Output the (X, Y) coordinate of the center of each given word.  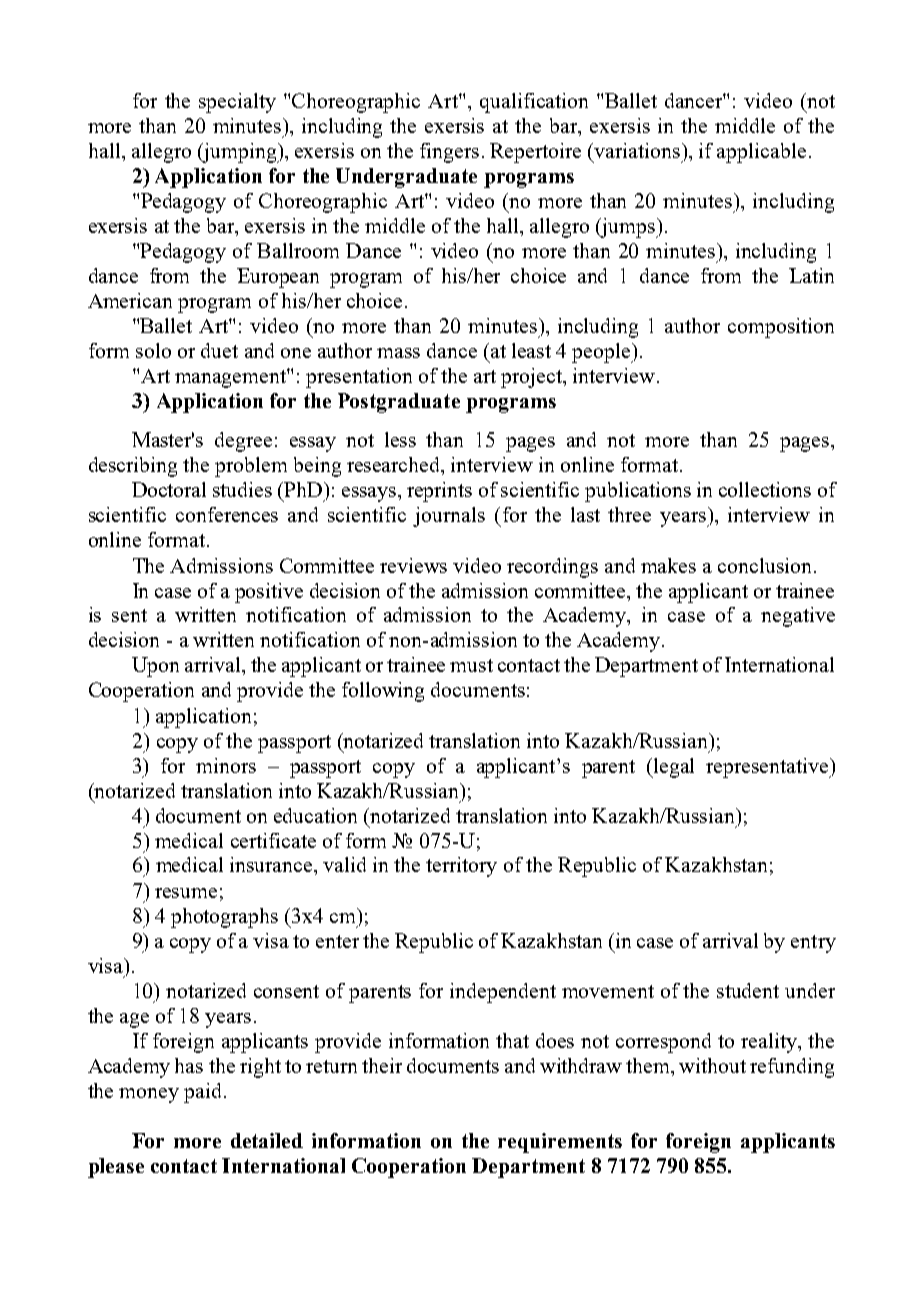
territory (461, 867)
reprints (439, 492)
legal (673, 768)
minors (226, 765)
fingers (449, 153)
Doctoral (169, 489)
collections (765, 489)
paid (202, 1093)
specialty (237, 103)
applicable (761, 153)
